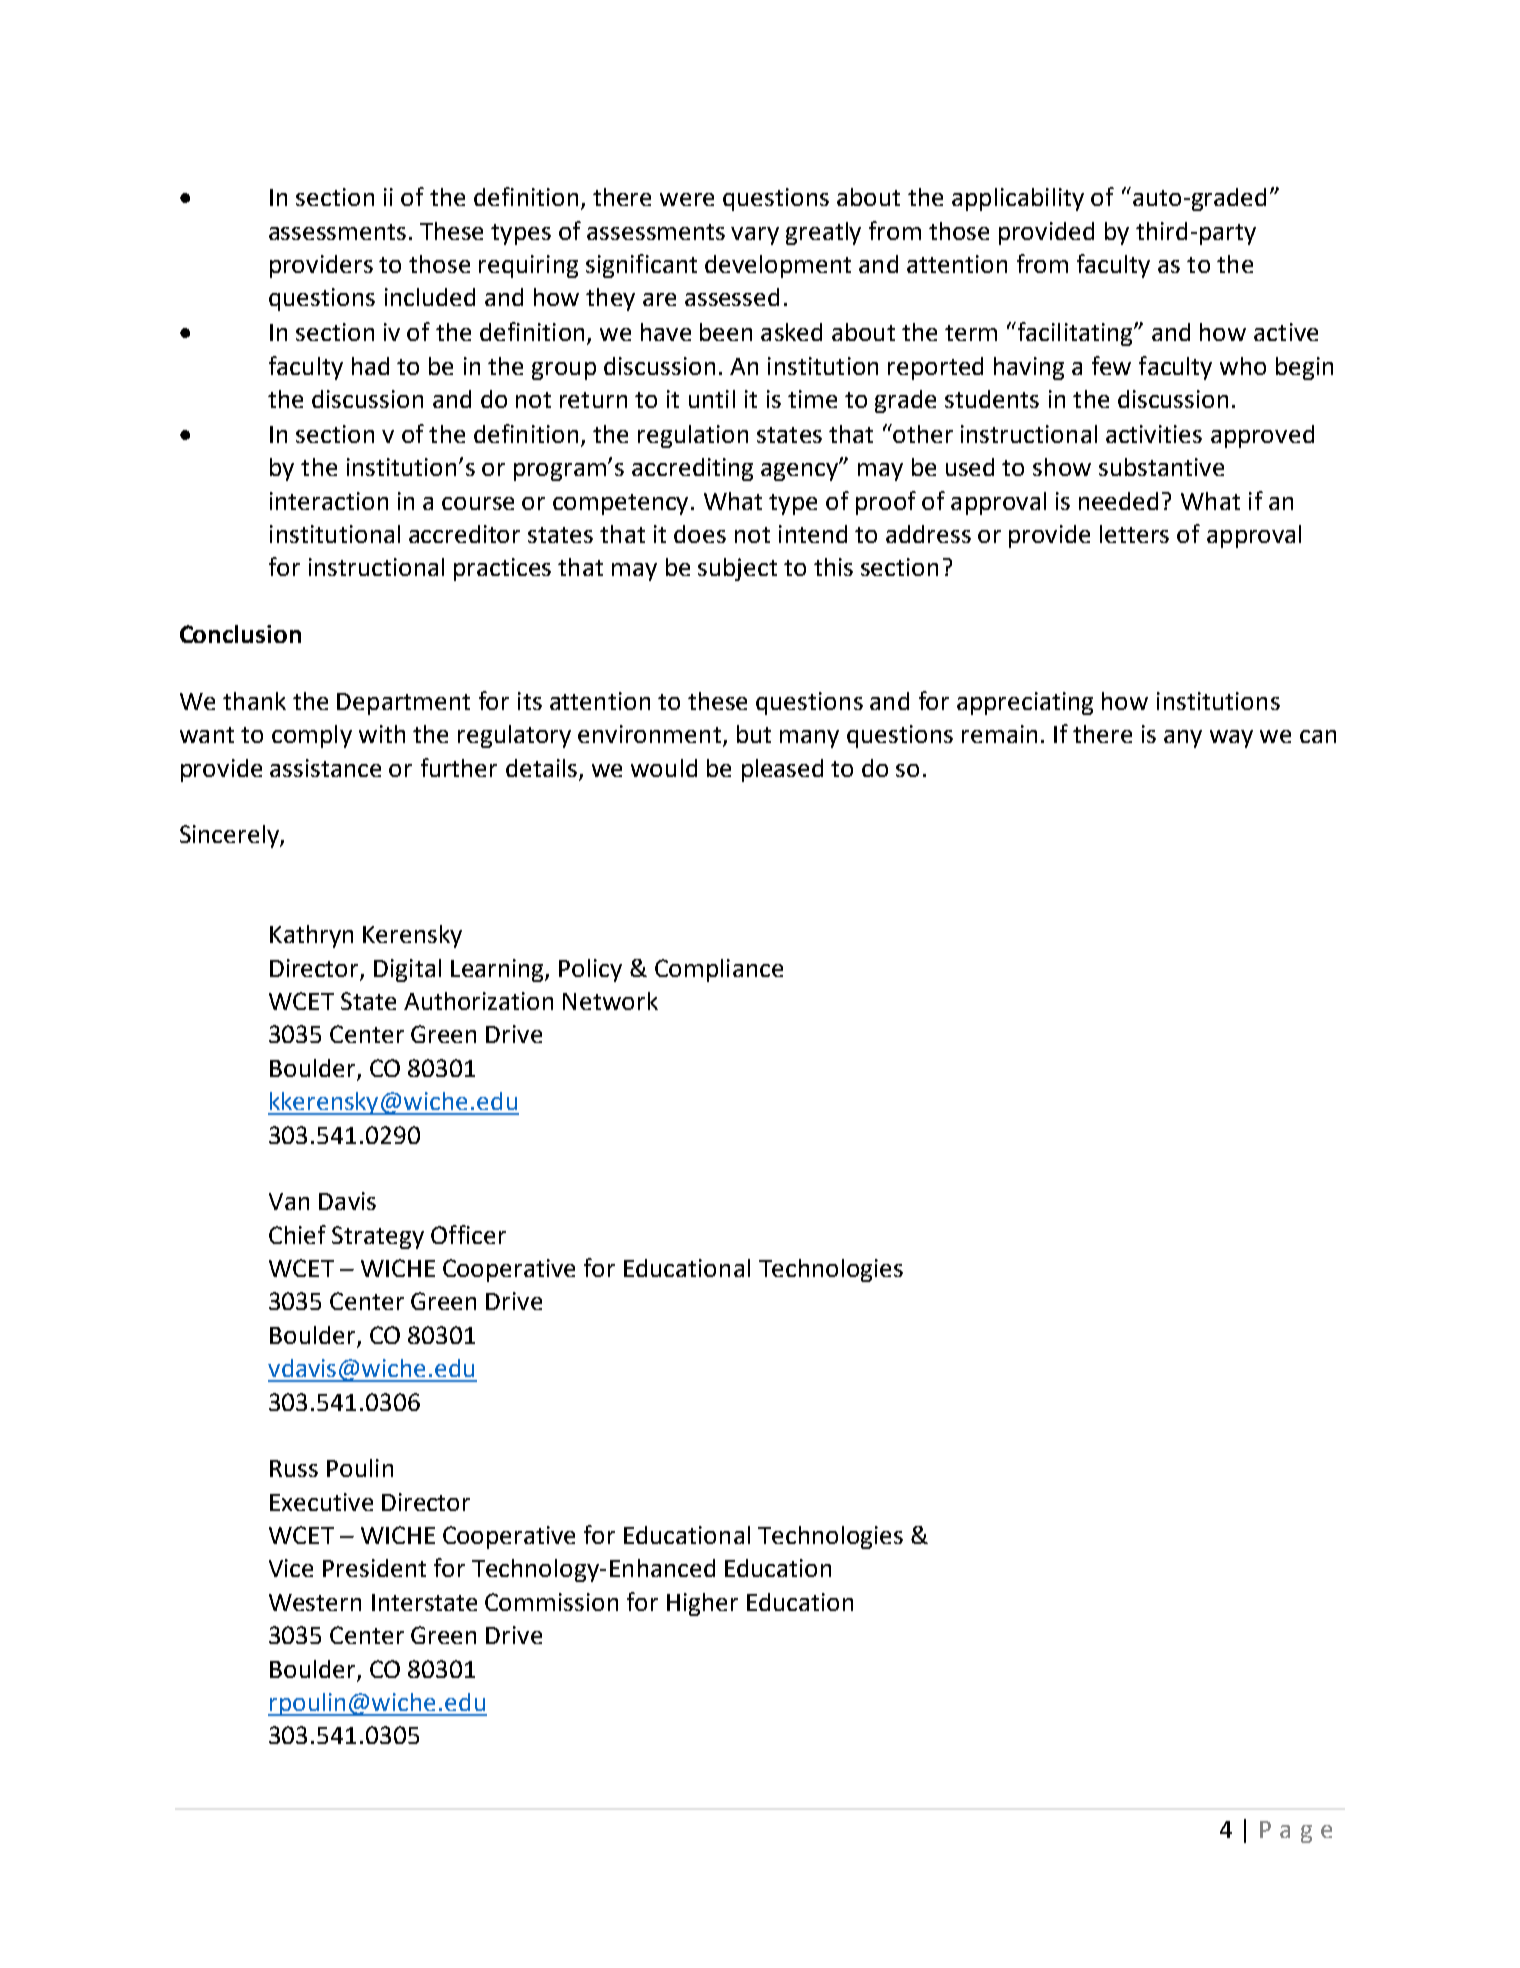  Describe the element at coordinates (719, 970) in the document. I see `Compliance` at that location.
